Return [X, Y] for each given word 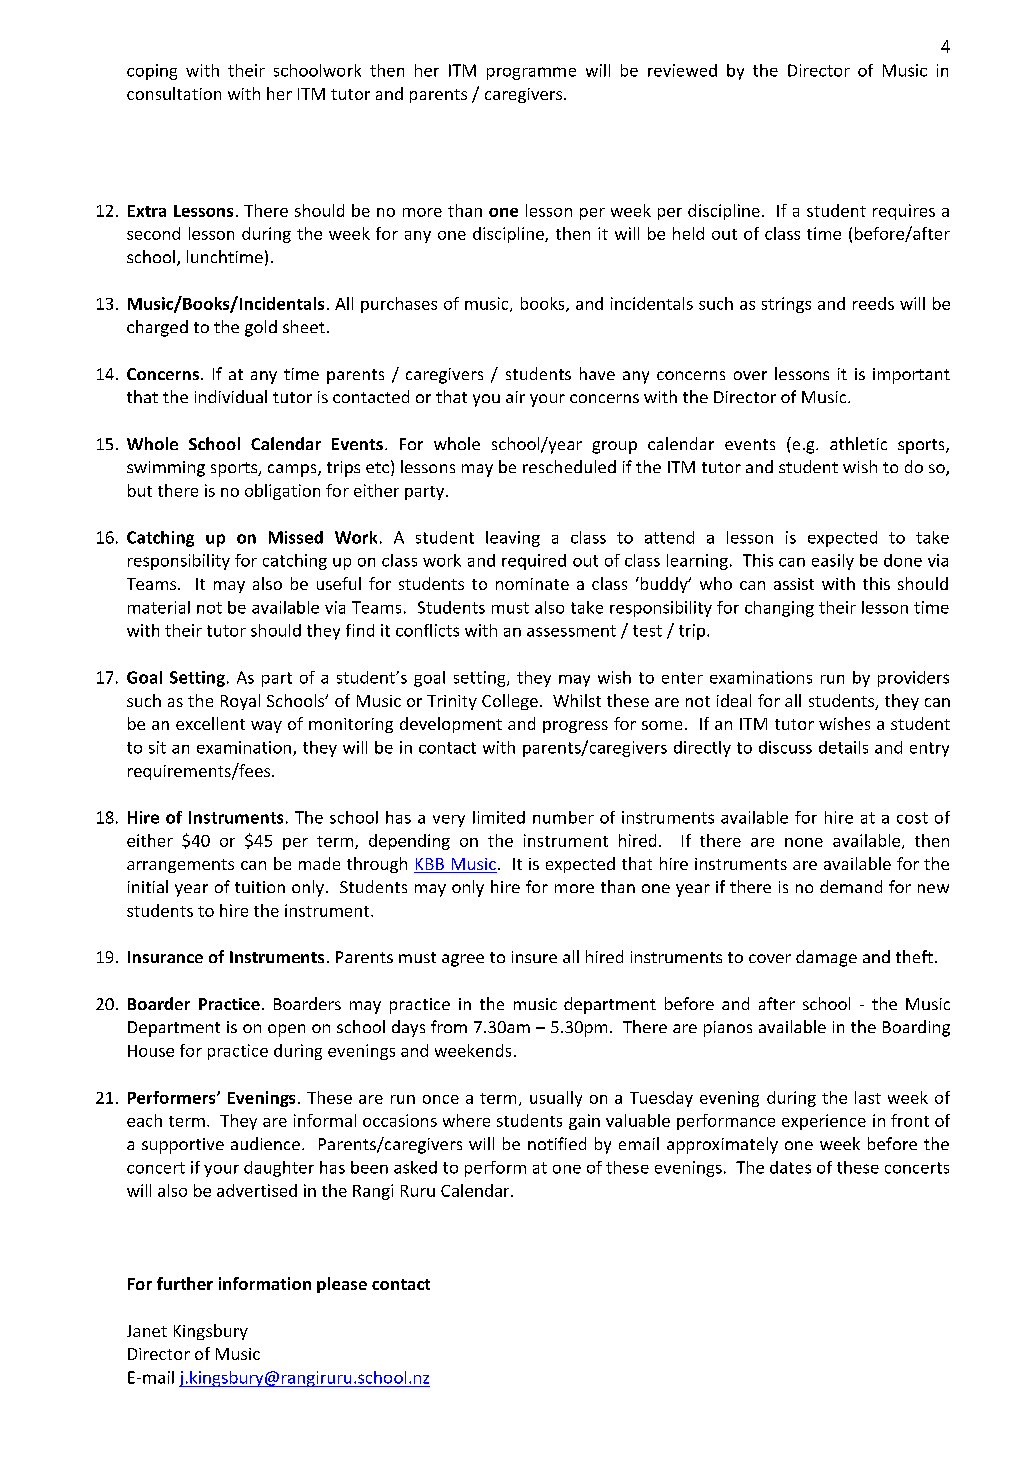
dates [790, 1167]
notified [557, 1143]
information [265, 1283]
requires [904, 212]
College [510, 702]
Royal [240, 702]
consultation [174, 93]
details [843, 747]
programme [531, 73]
